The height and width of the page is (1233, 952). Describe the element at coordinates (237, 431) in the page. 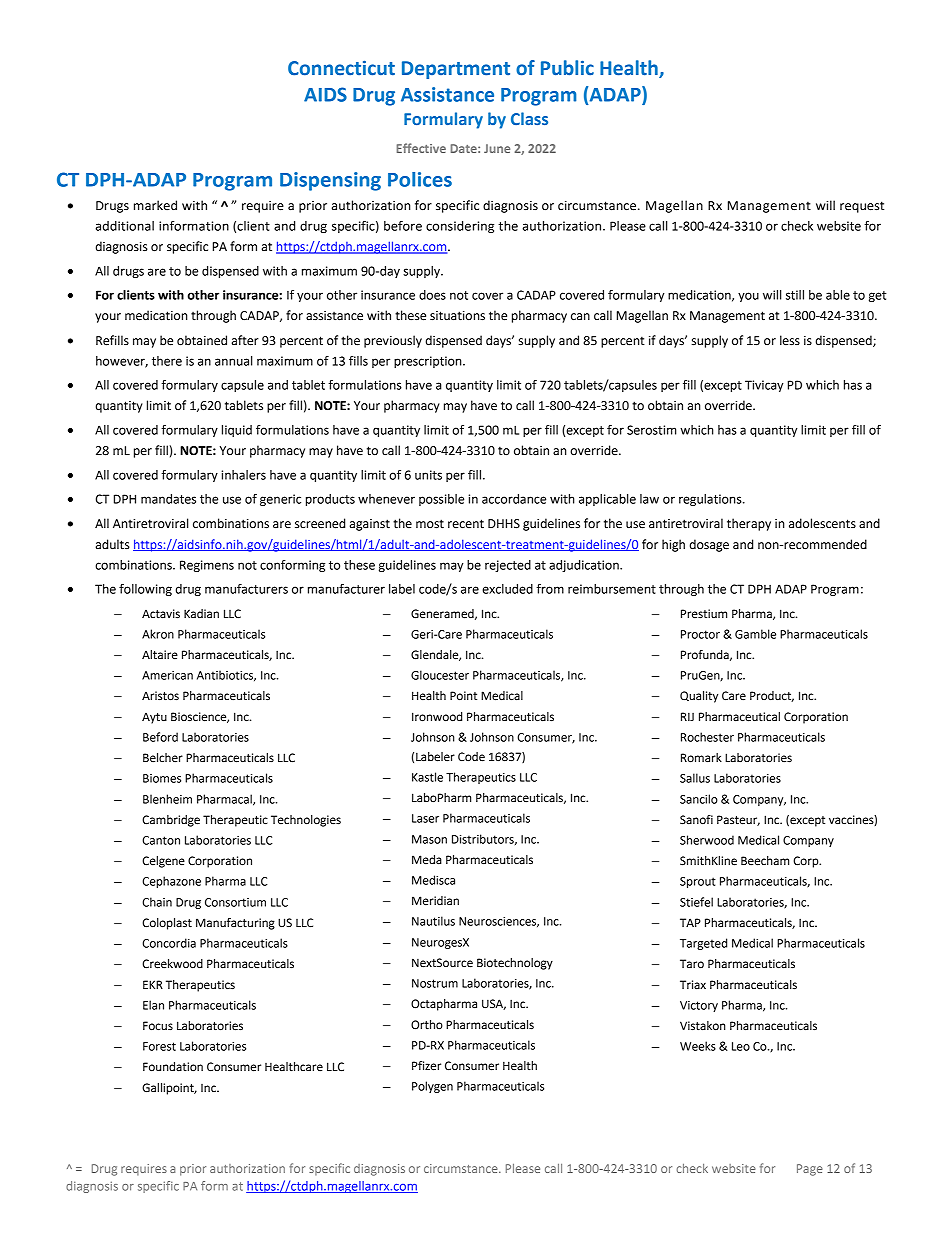

I see `liquid` at that location.
